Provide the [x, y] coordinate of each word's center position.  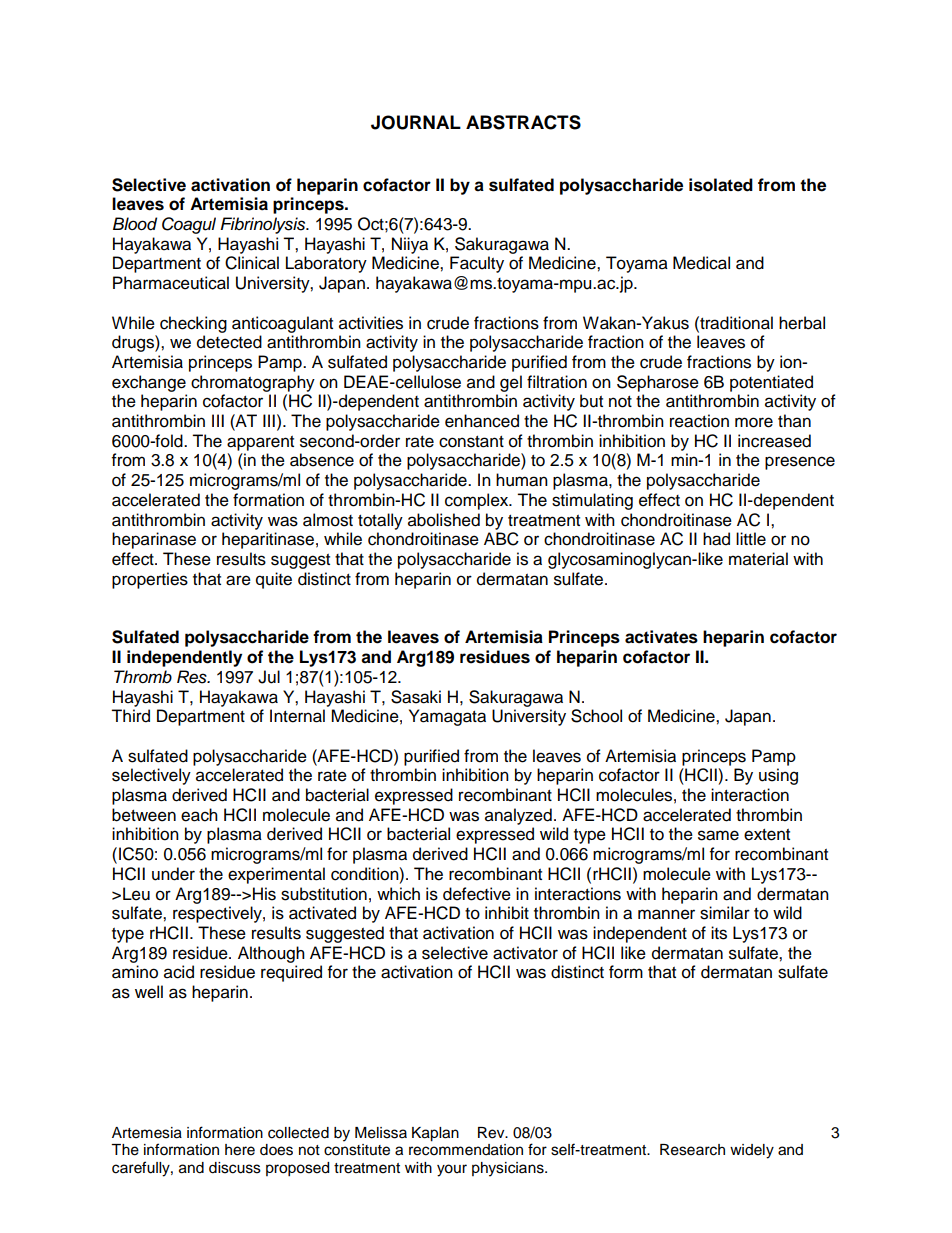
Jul [269, 677]
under [173, 874]
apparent [260, 443]
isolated [721, 185]
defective [477, 894]
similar [725, 913]
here [240, 1150]
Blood [135, 224]
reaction [699, 421]
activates [661, 637]
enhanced [482, 421]
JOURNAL [416, 122]
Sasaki [416, 697]
